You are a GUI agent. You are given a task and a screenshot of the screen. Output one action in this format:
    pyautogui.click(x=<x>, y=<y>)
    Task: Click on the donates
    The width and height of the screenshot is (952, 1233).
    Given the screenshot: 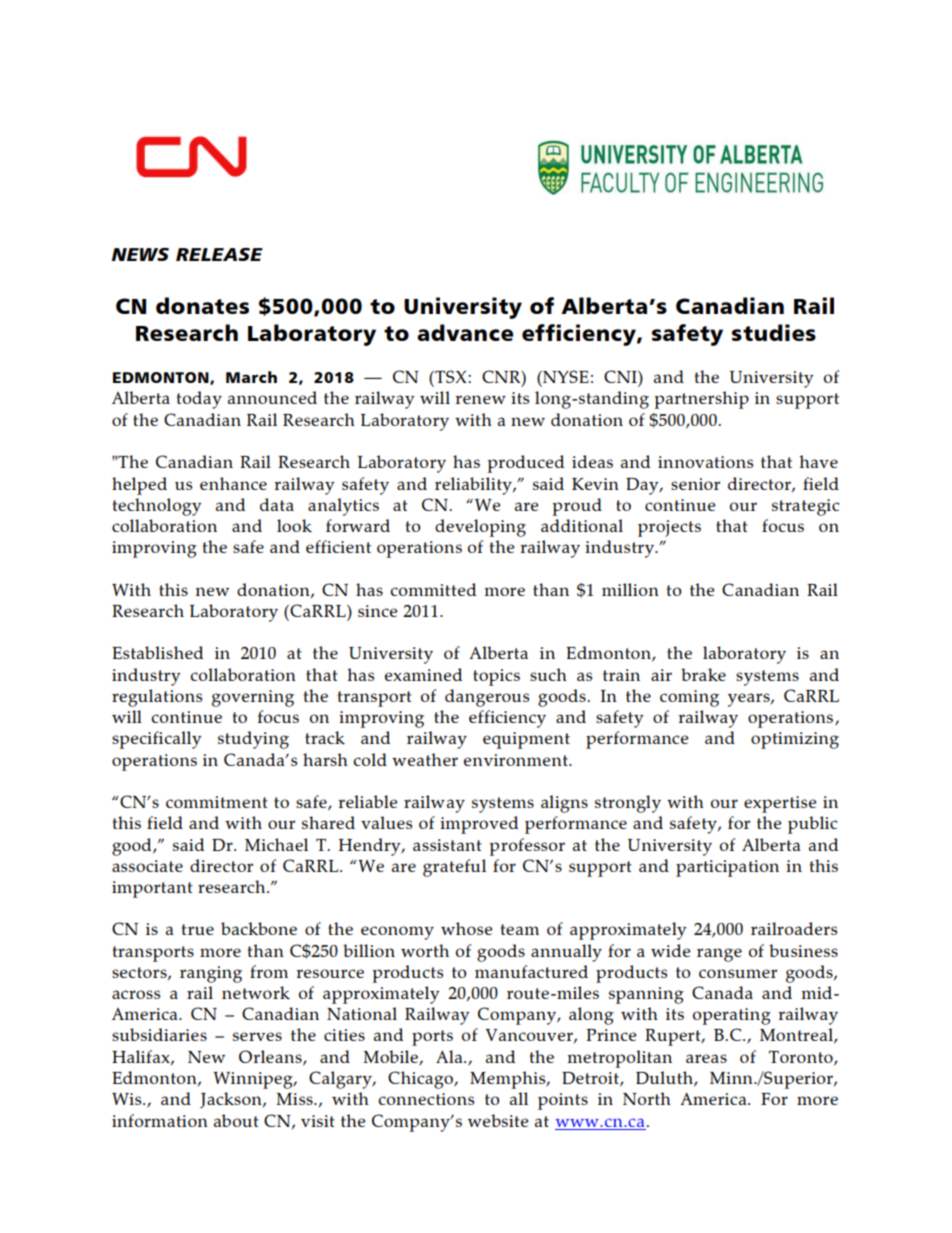 What is the action you would take?
    pyautogui.click(x=202, y=305)
